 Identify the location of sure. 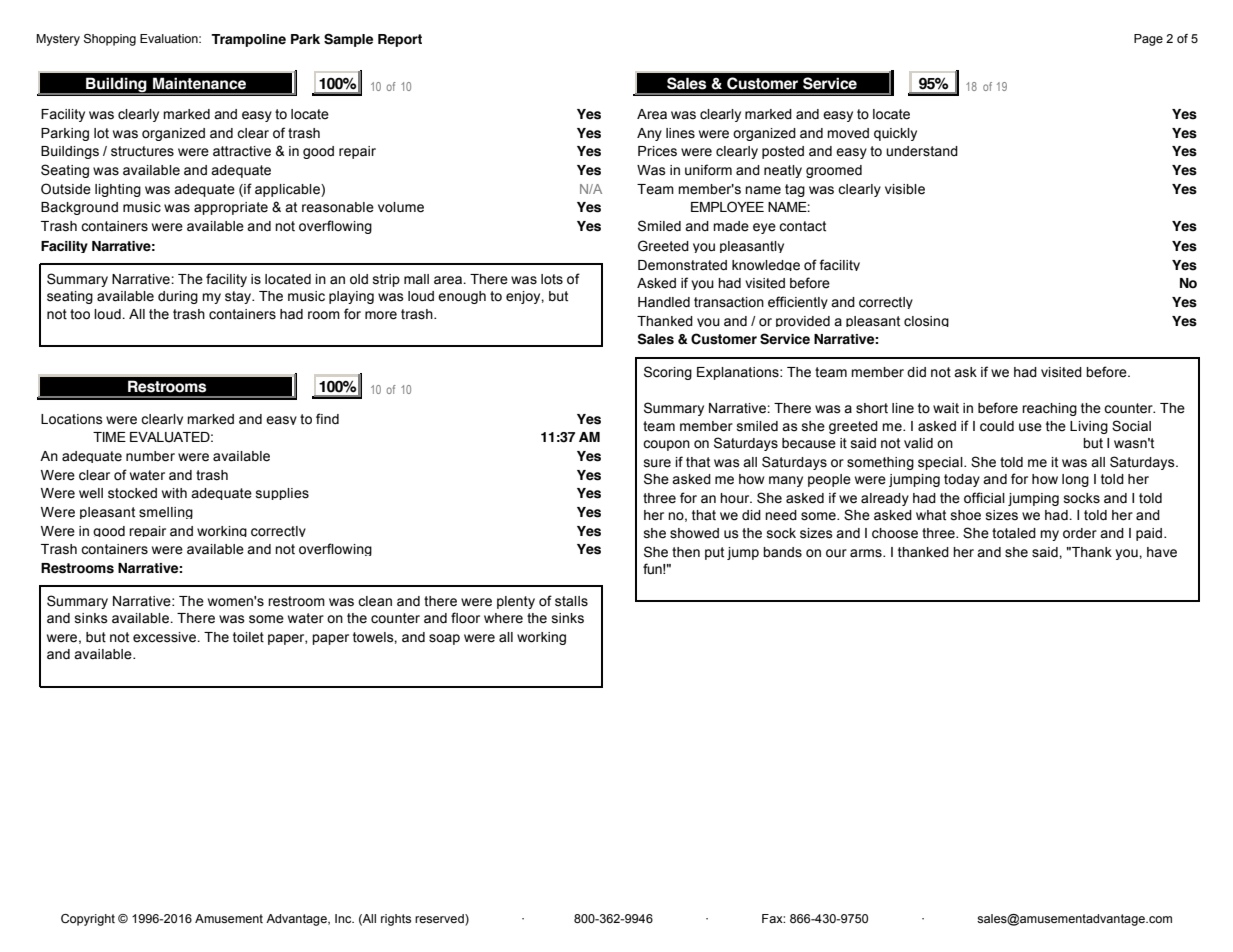
(657, 463).
